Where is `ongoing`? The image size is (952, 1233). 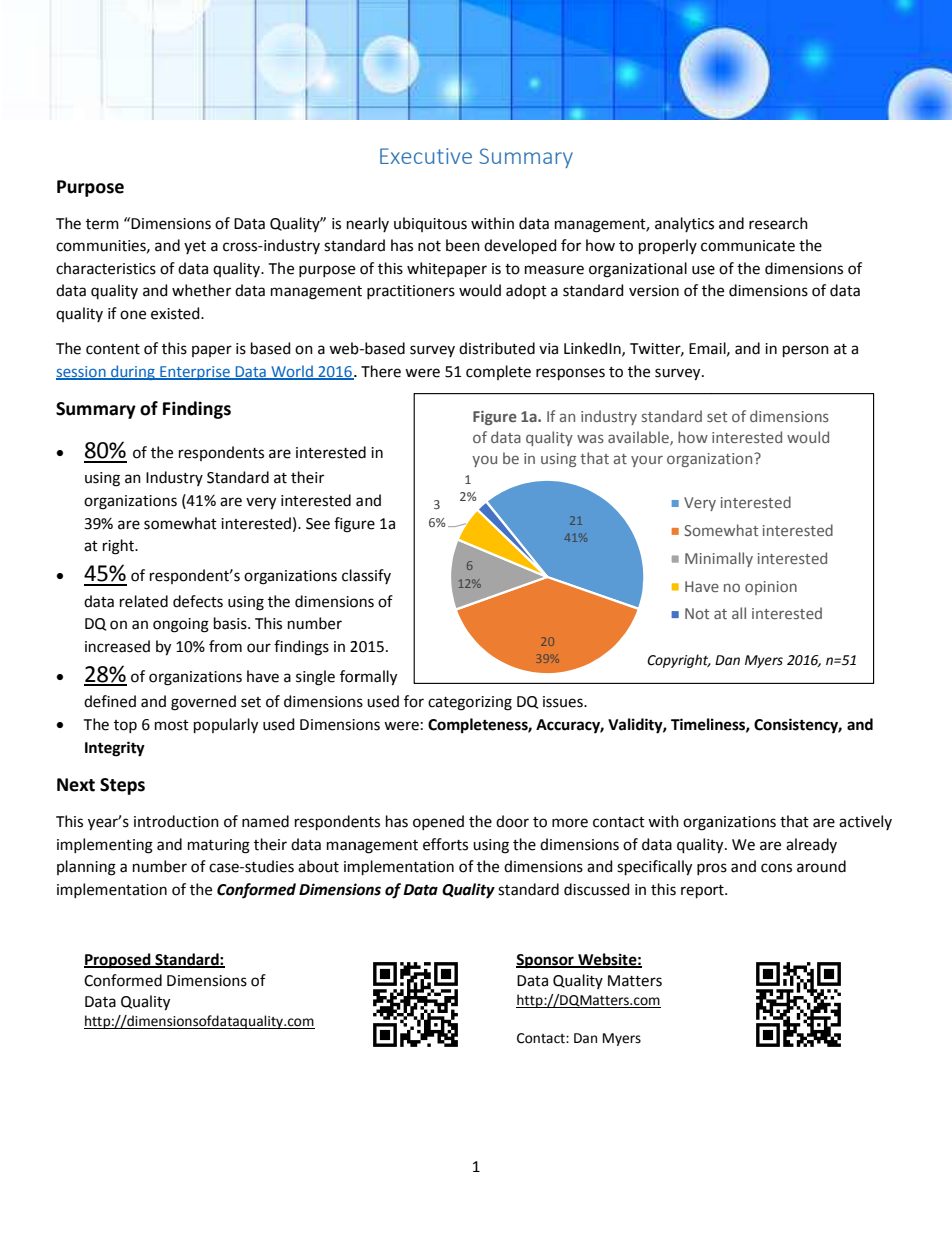
ongoing is located at coordinates (181, 625).
